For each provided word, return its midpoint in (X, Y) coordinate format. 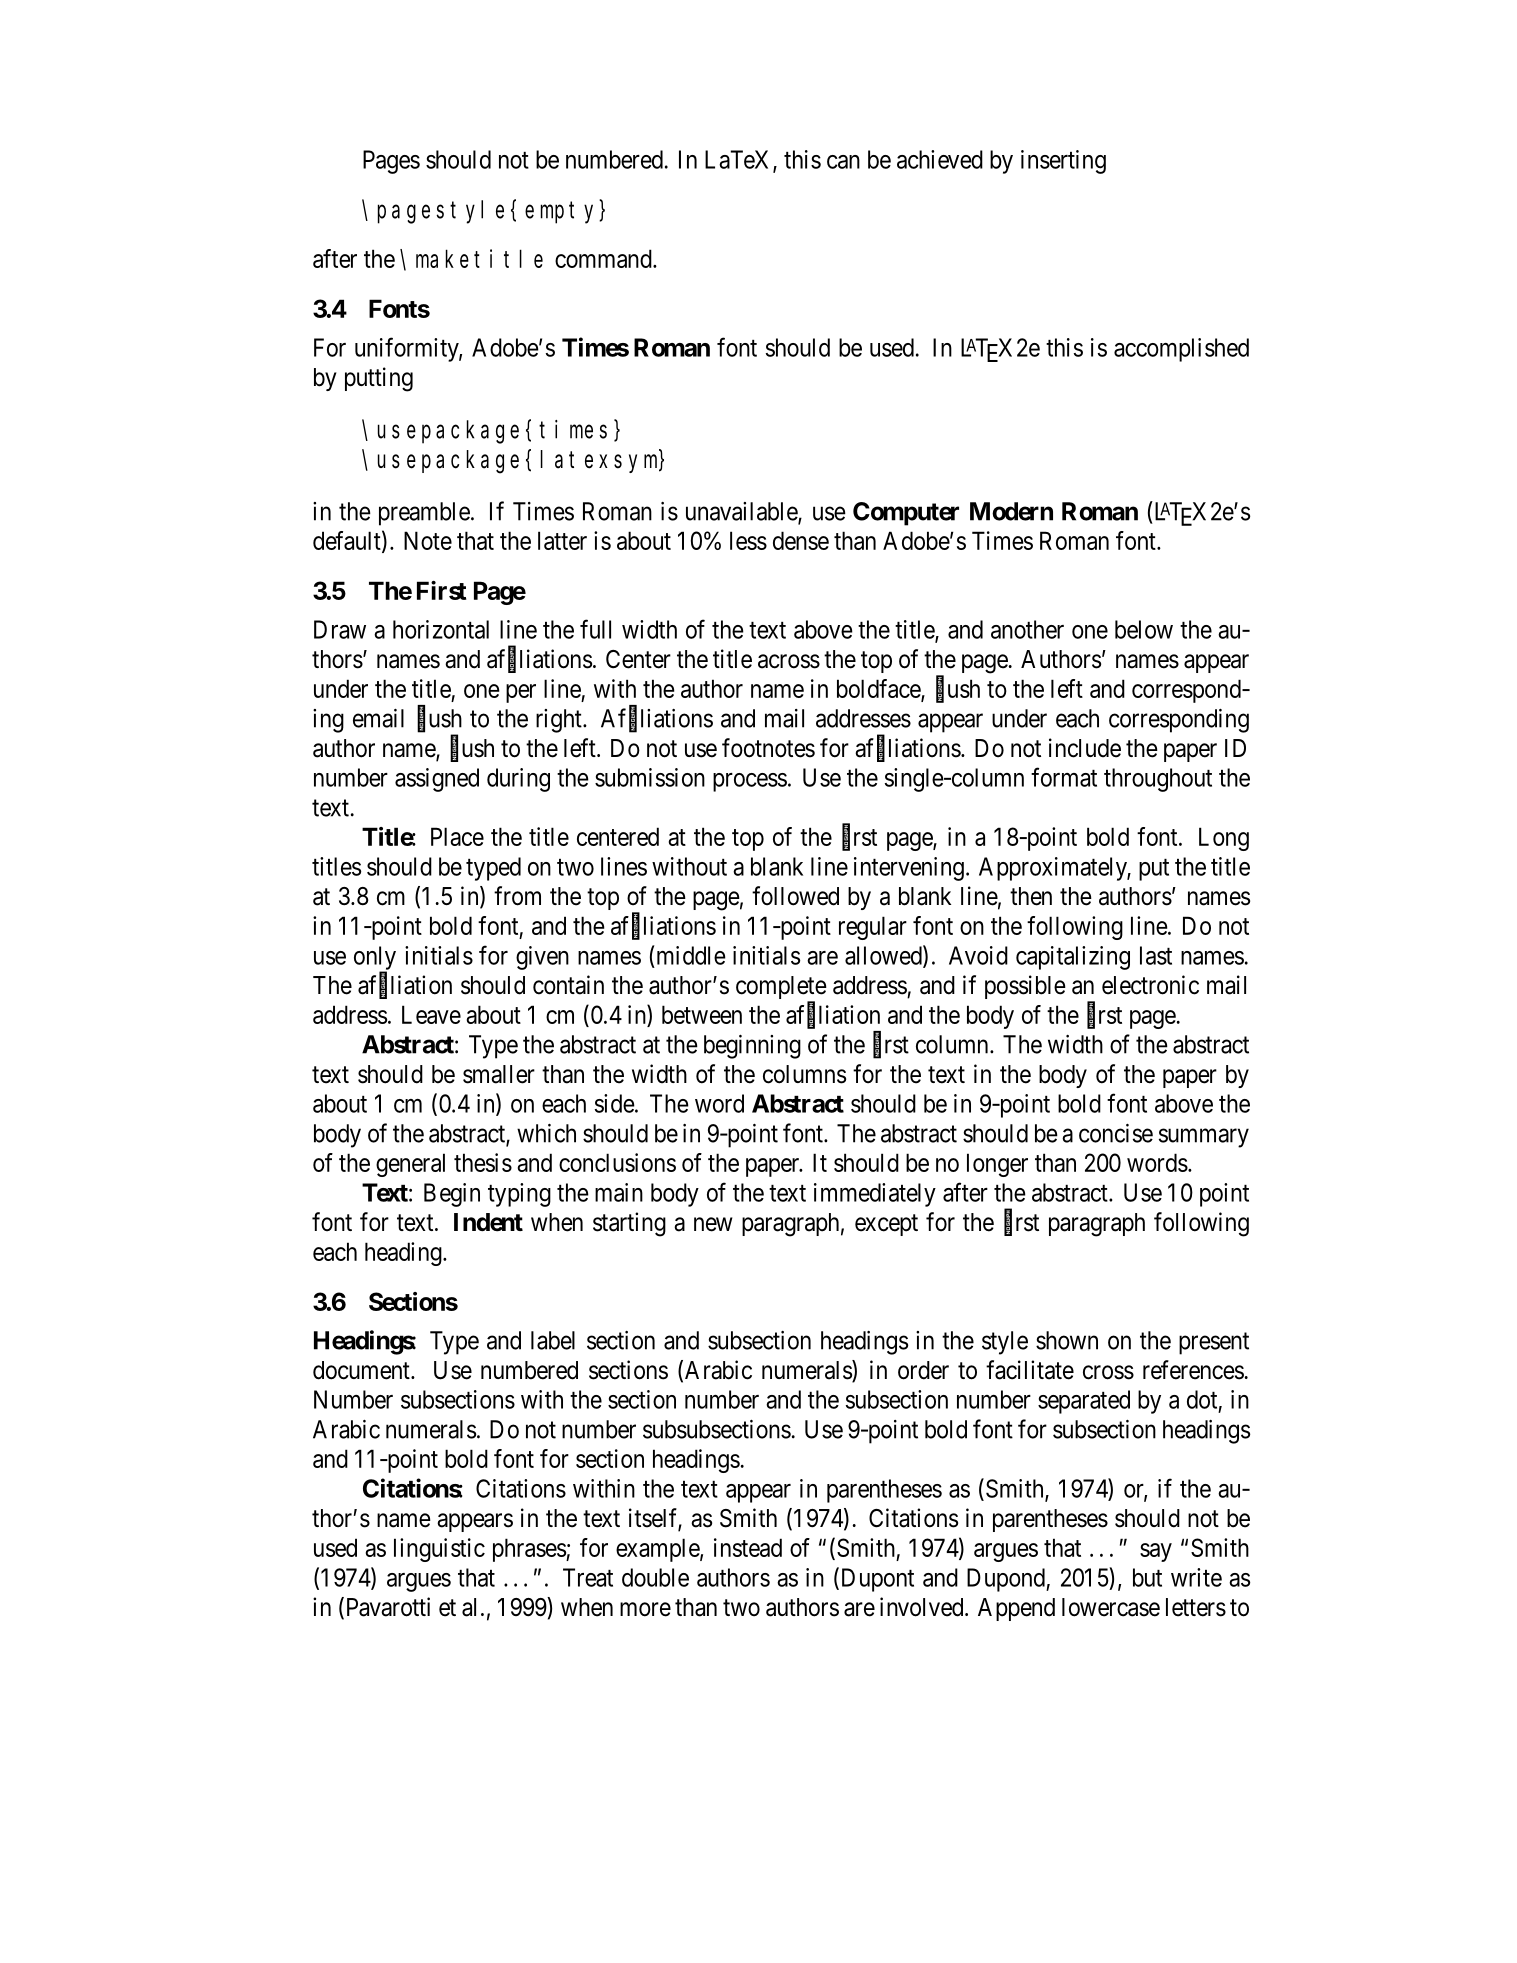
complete (781, 989)
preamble (424, 514)
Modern (1011, 511)
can (843, 162)
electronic (1150, 985)
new (713, 1224)
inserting (1063, 162)
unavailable (742, 512)
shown (1067, 1340)
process (750, 782)
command (604, 258)
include (1085, 748)
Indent (488, 1222)
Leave (431, 1014)
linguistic (439, 1550)
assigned (437, 780)
